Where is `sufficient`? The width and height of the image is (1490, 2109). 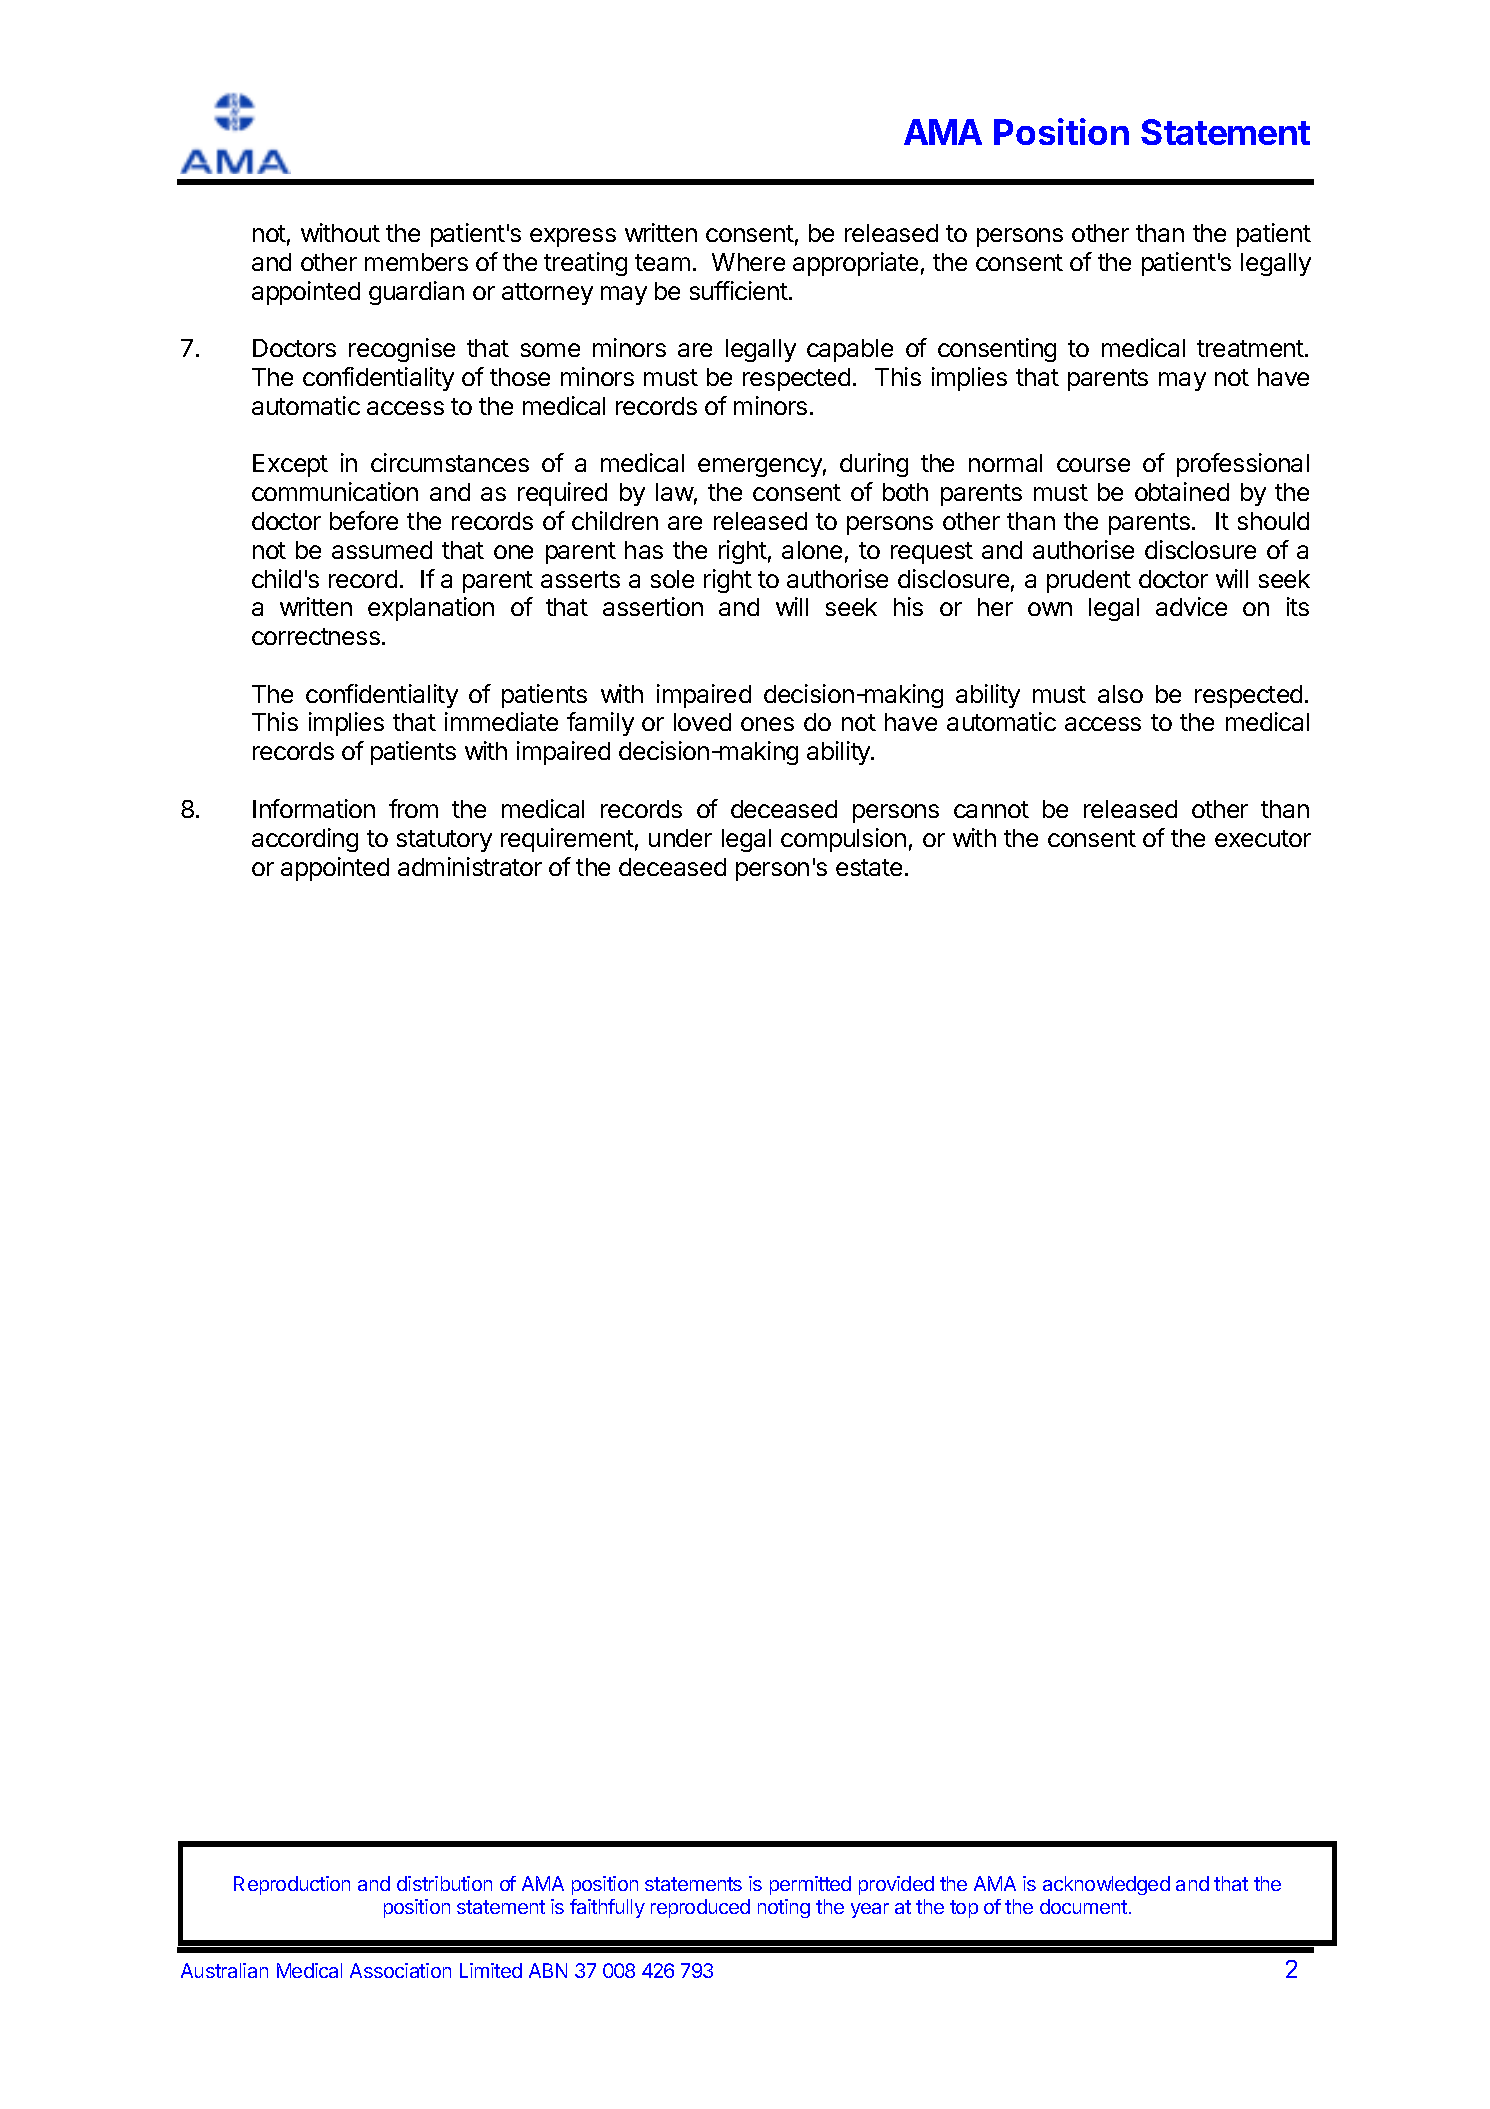 sufficient is located at coordinates (739, 290).
